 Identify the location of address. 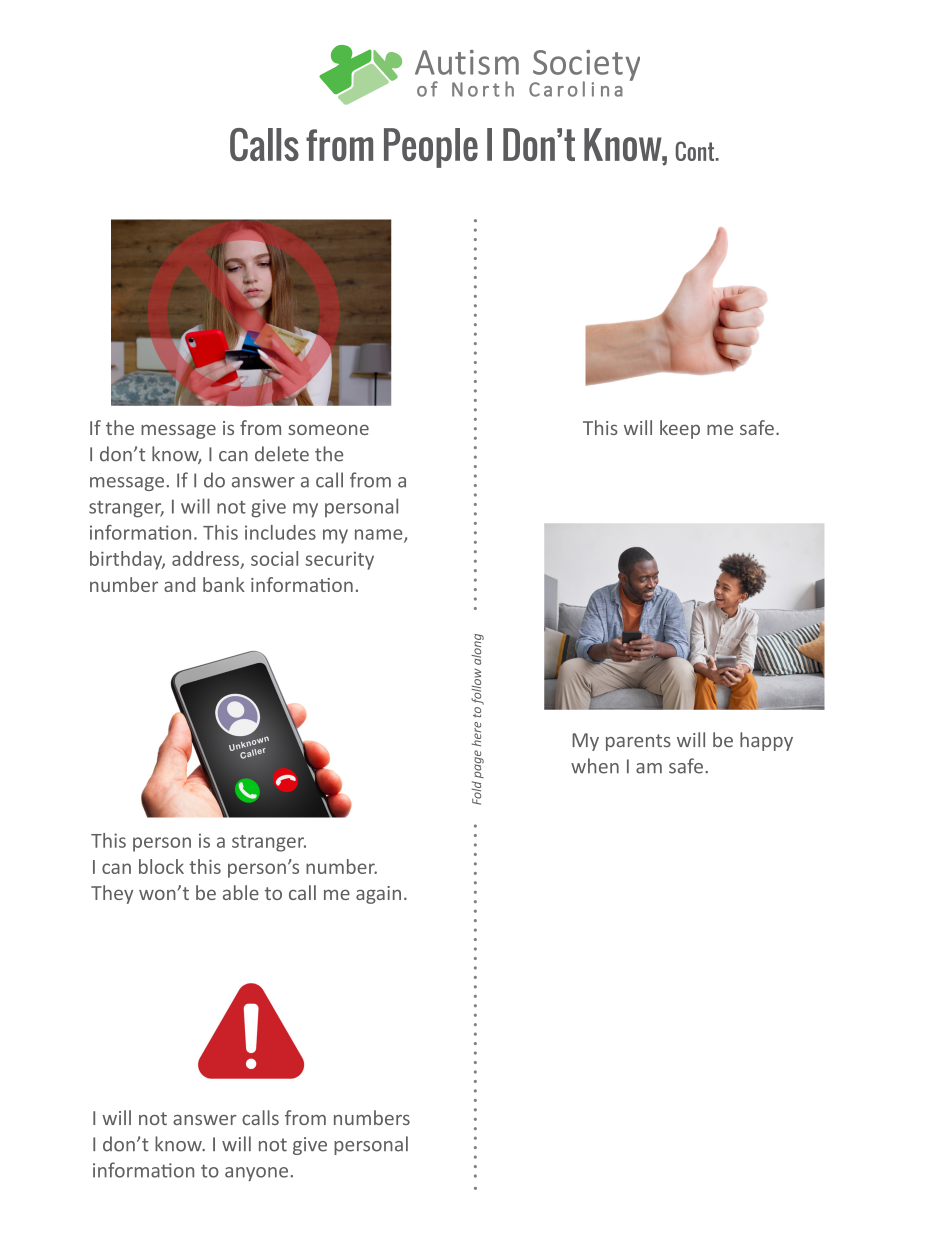
(205, 558).
